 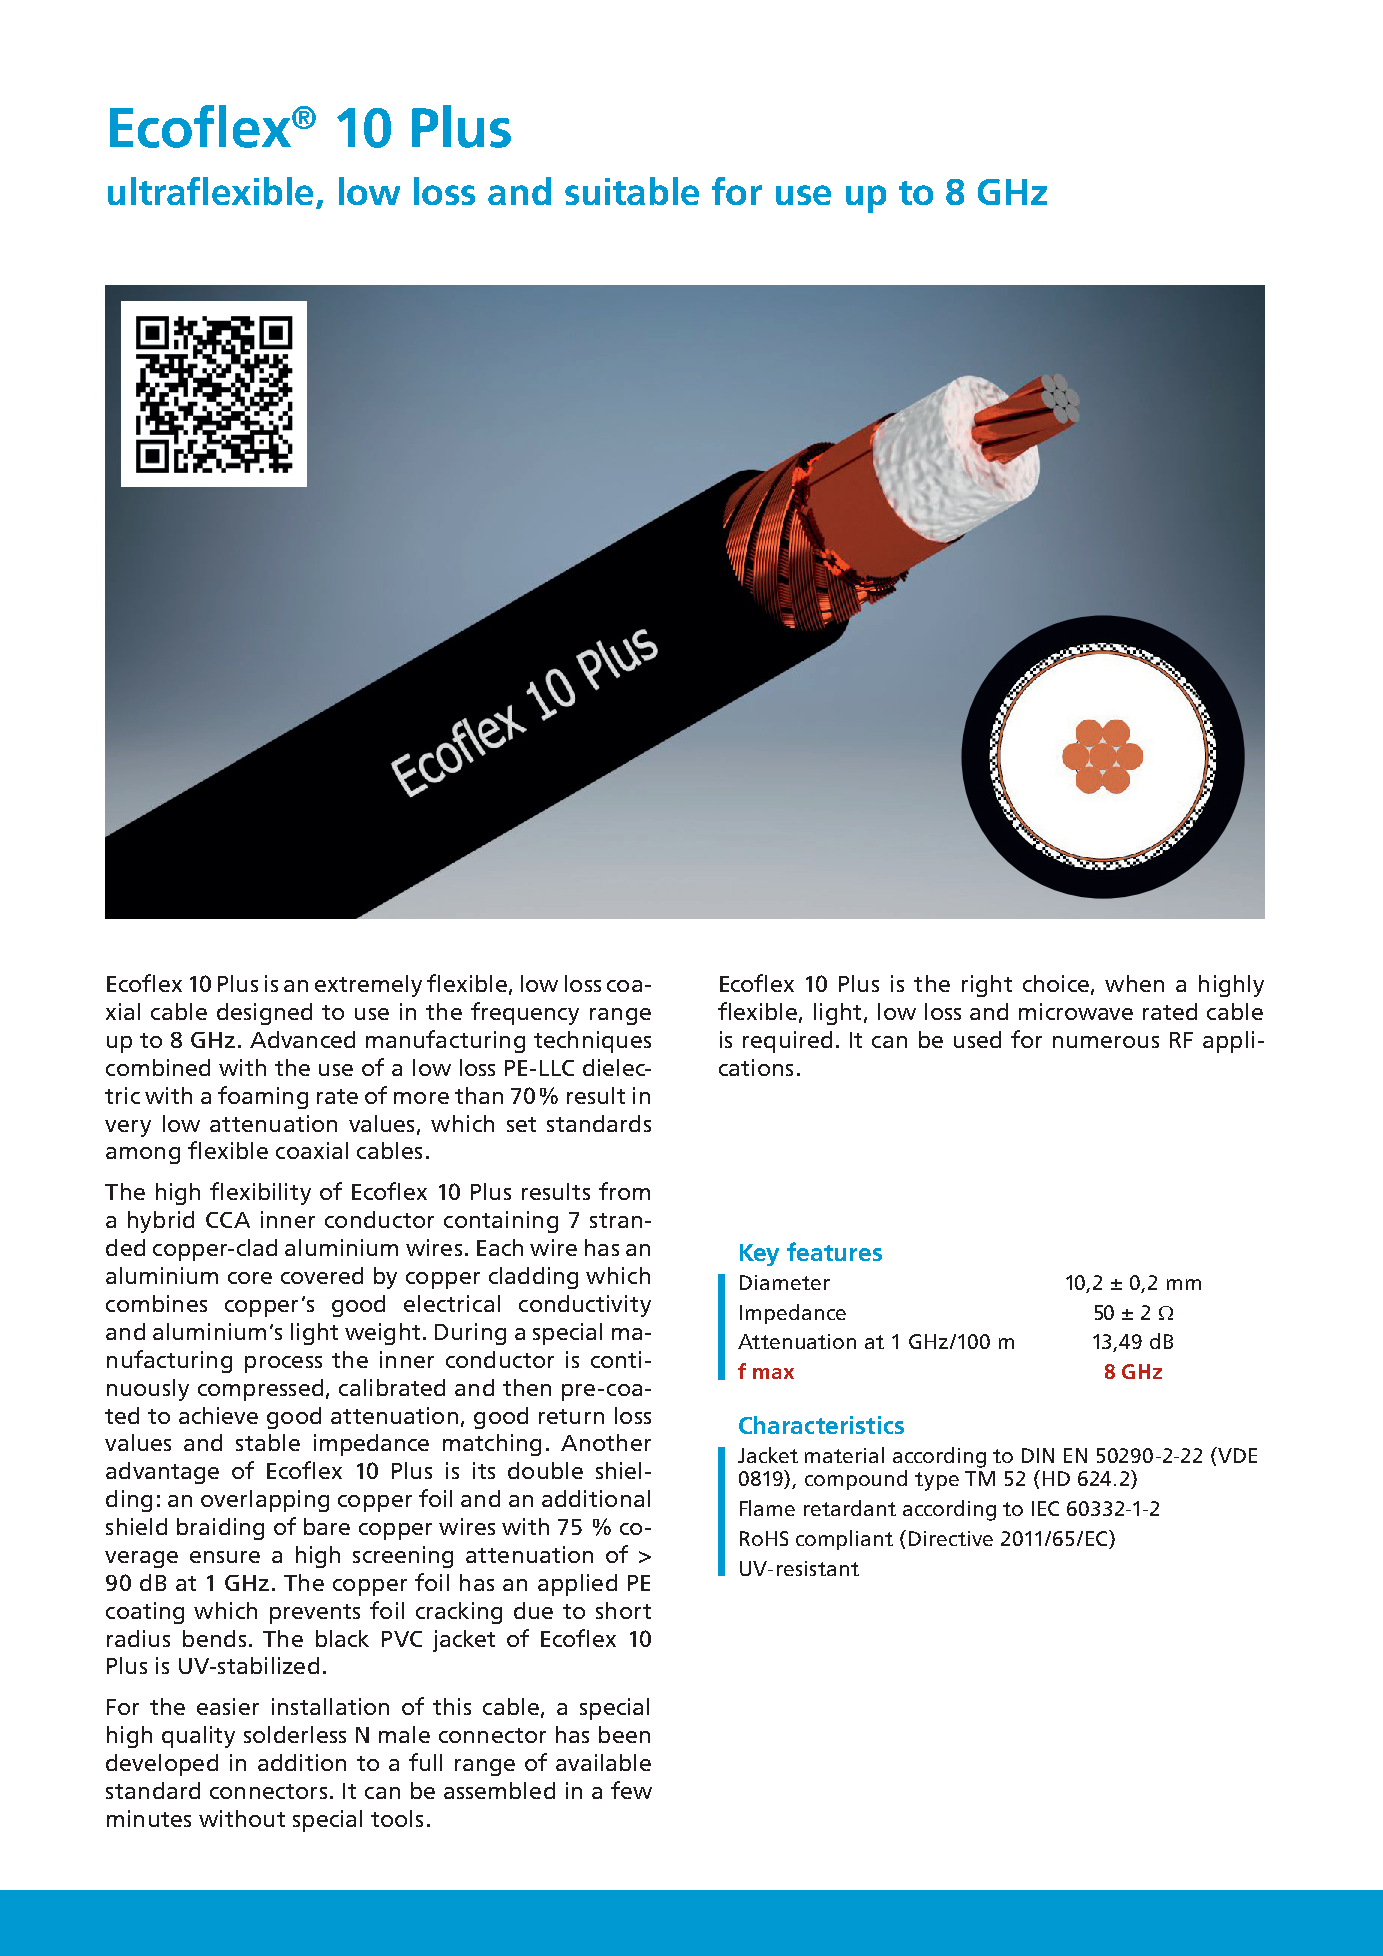 I want to click on features, so click(x=834, y=1251).
